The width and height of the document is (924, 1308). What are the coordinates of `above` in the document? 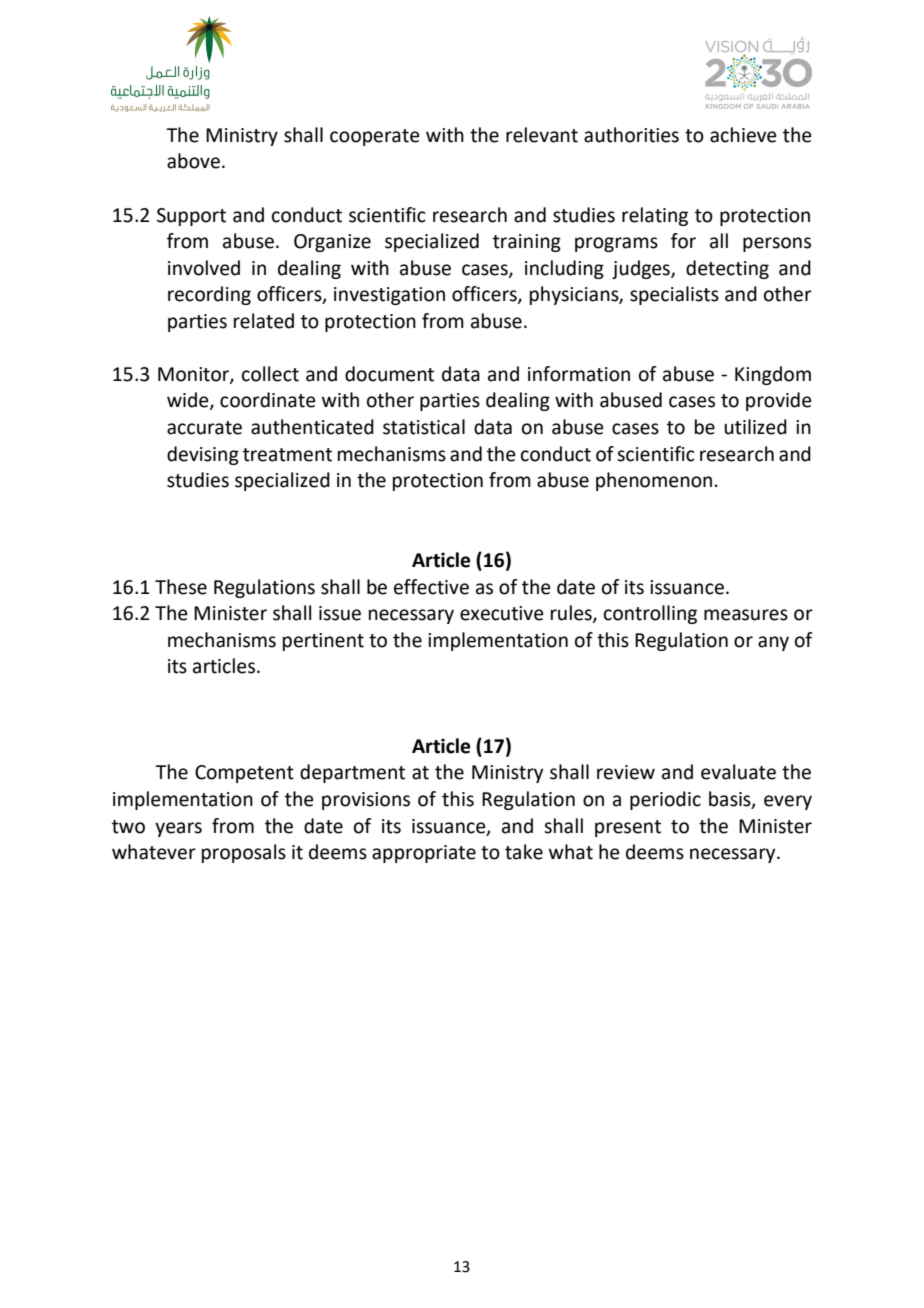 It's located at (193, 161).
